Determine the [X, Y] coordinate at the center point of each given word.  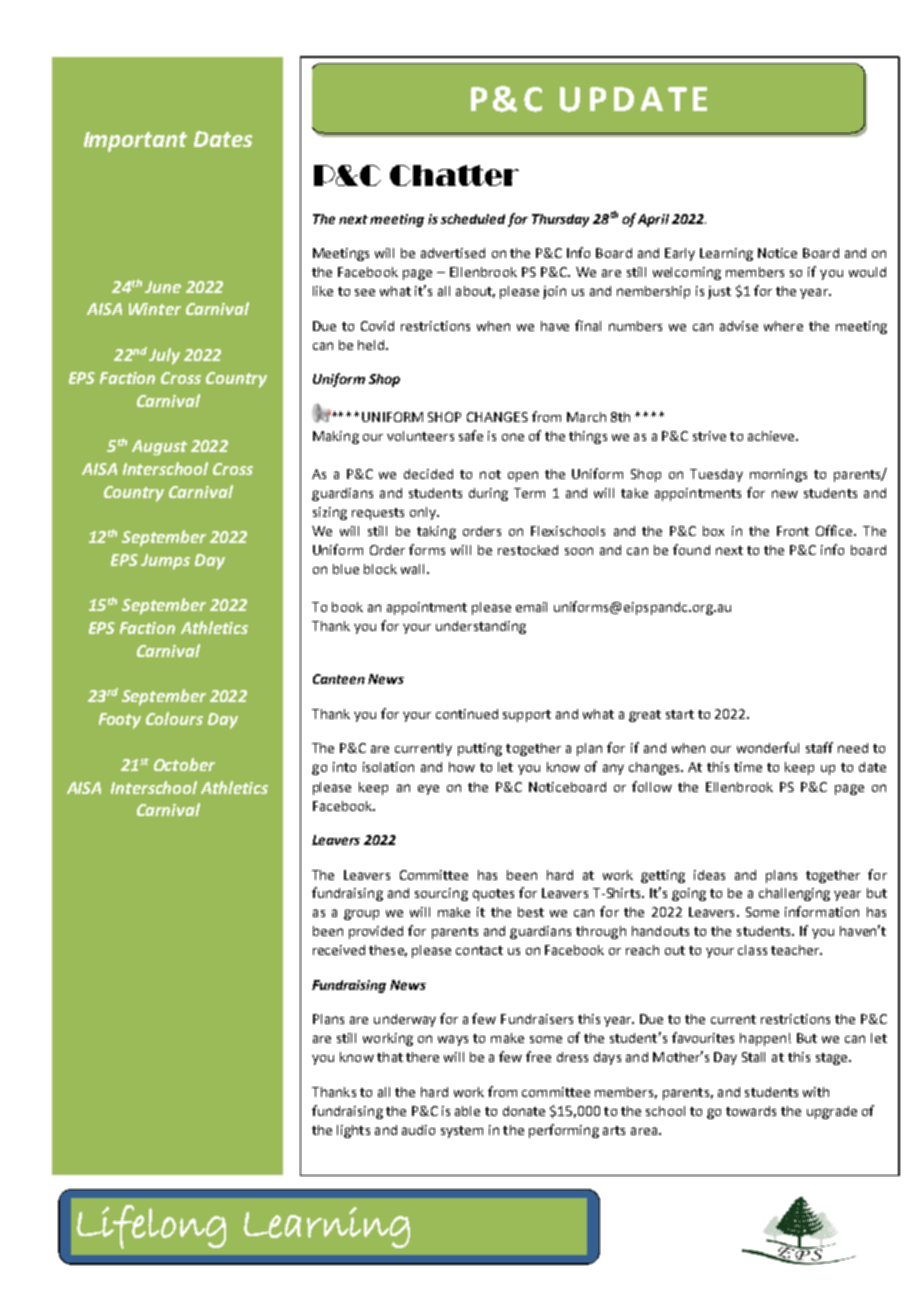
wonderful [768, 747]
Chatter [454, 175]
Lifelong [151, 1227]
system [462, 1132]
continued [467, 714]
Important [135, 142]
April [653, 220]
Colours [174, 718]
